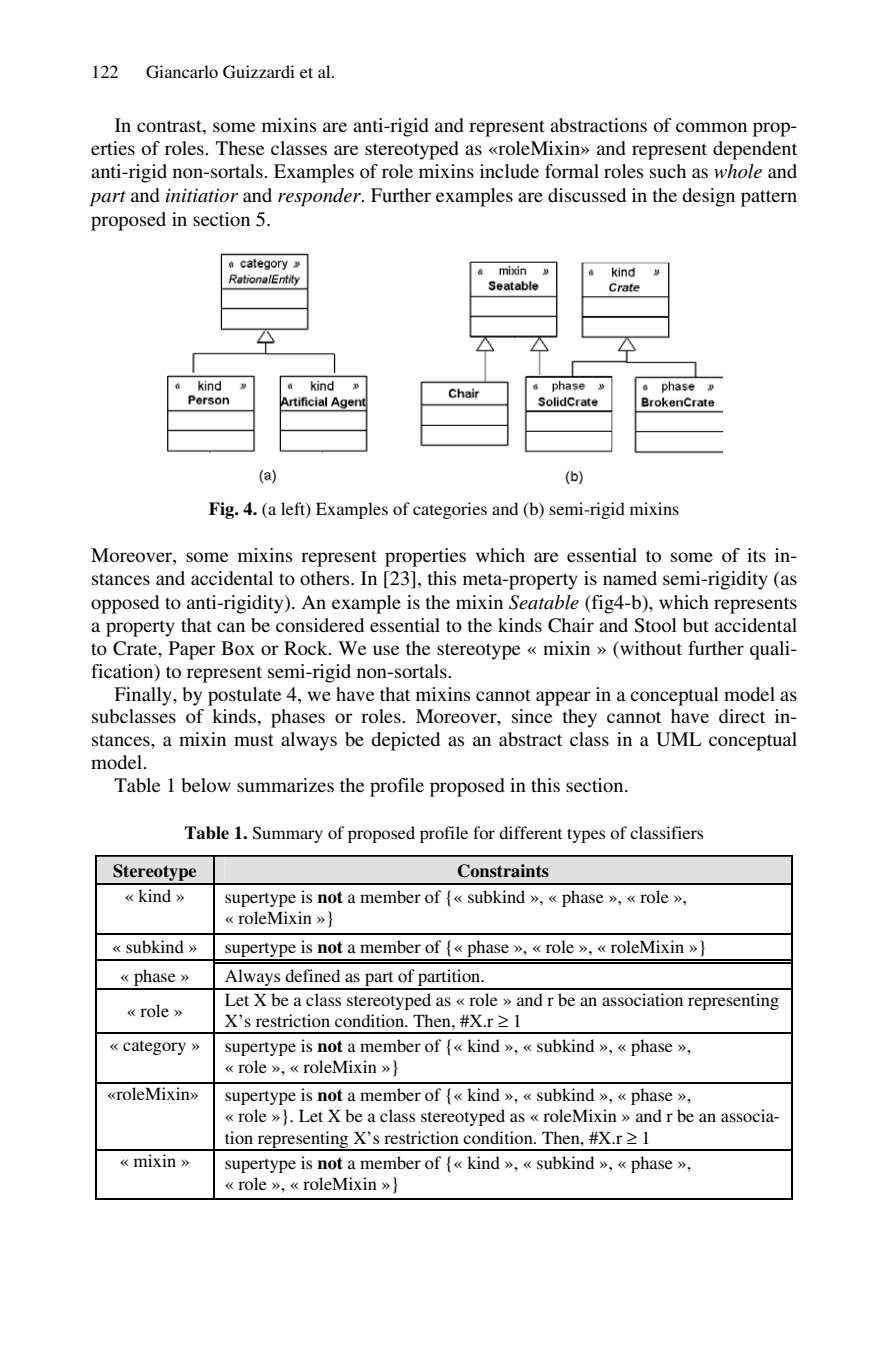  Describe the element at coordinates (509, 171) in the document. I see `include` at that location.
